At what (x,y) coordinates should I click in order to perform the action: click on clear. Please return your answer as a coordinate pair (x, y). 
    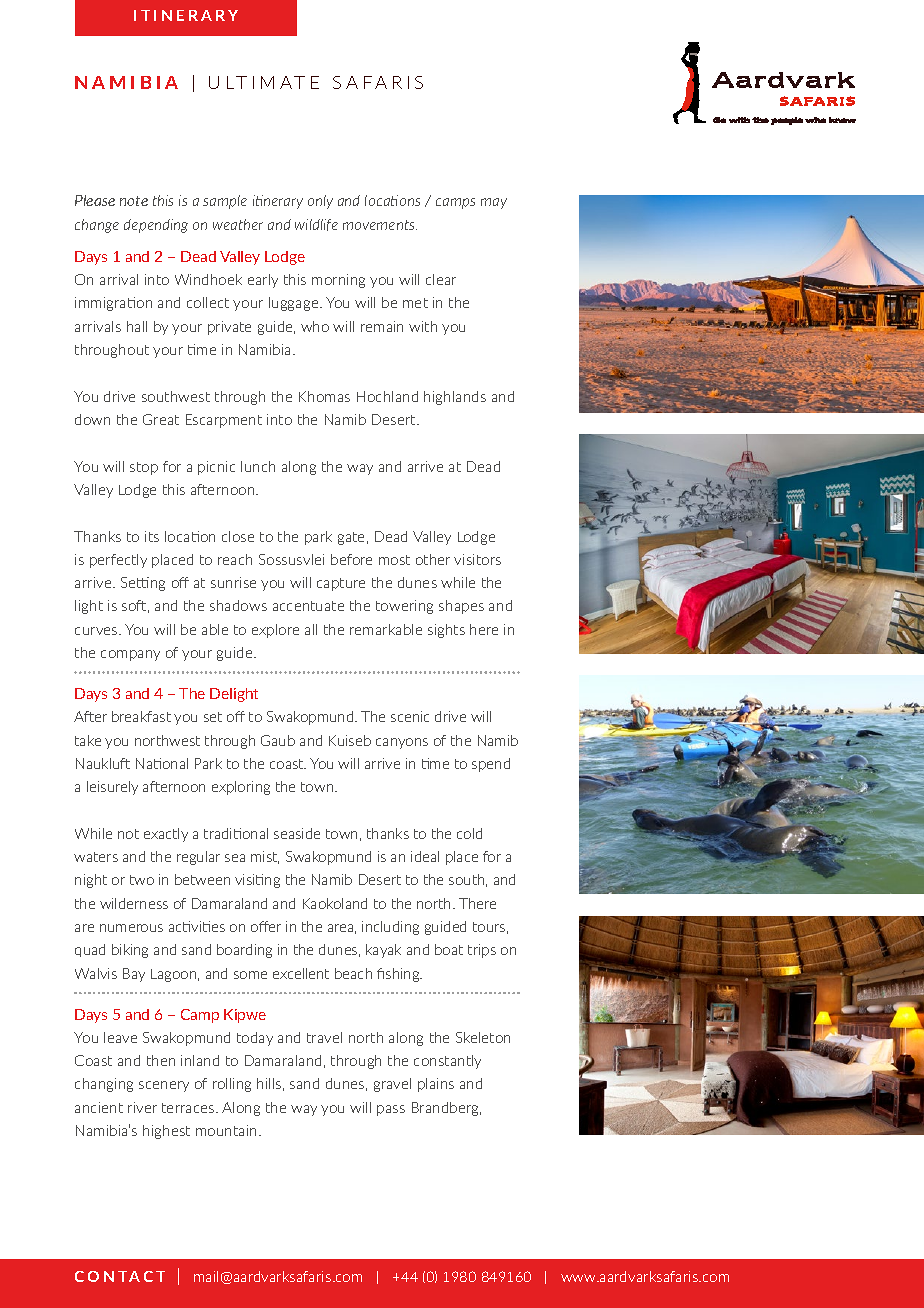
    Looking at the image, I should click on (441, 279).
